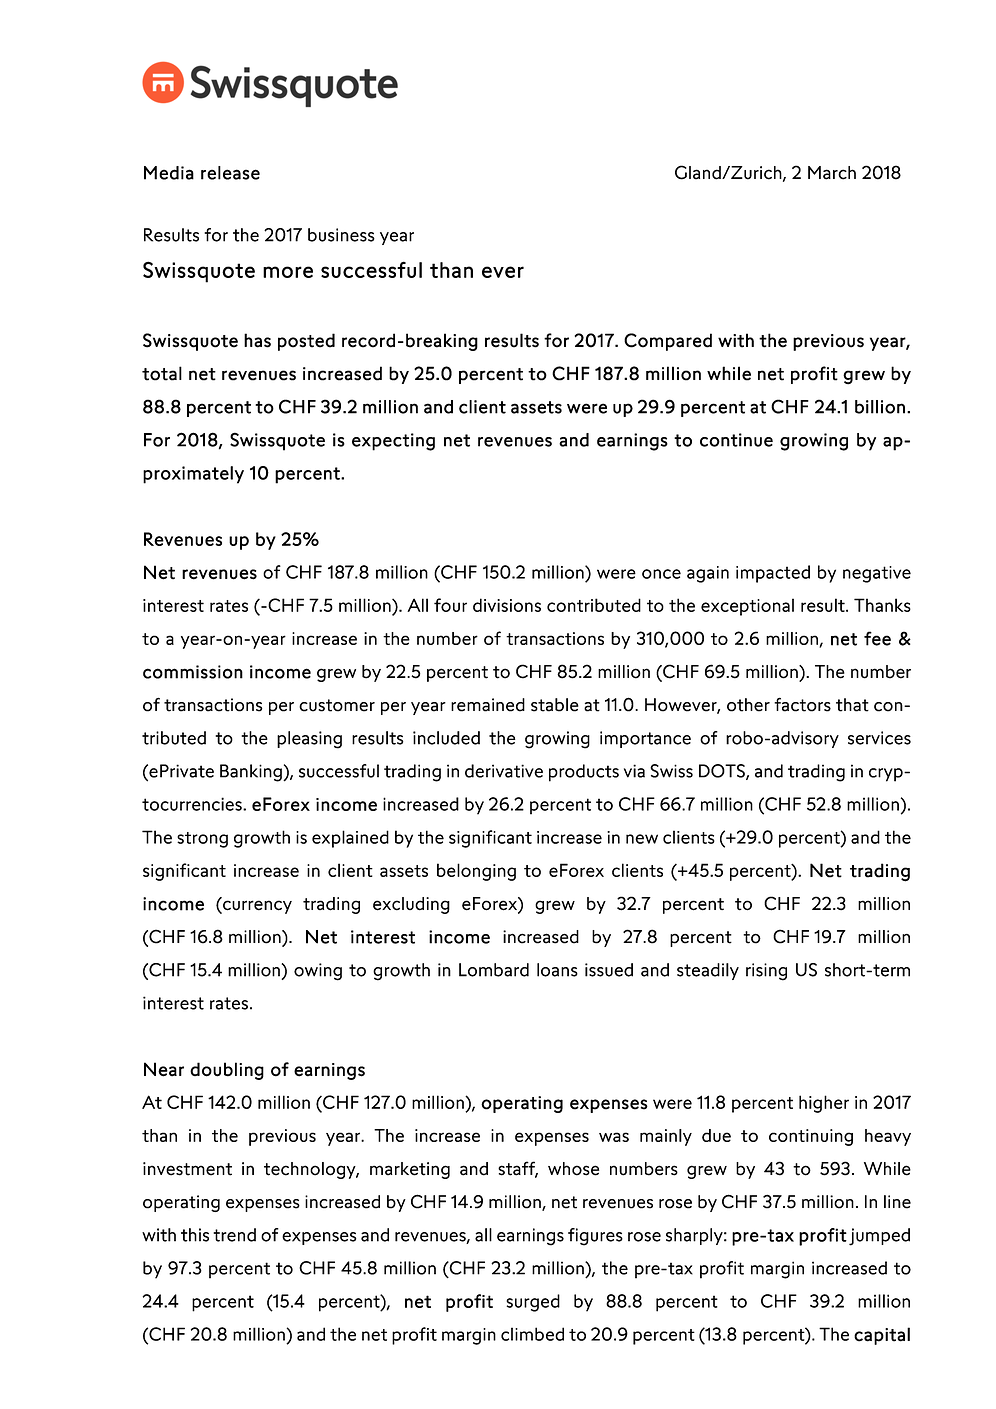  What do you see at coordinates (341, 235) in the page?
I see `business` at bounding box center [341, 235].
